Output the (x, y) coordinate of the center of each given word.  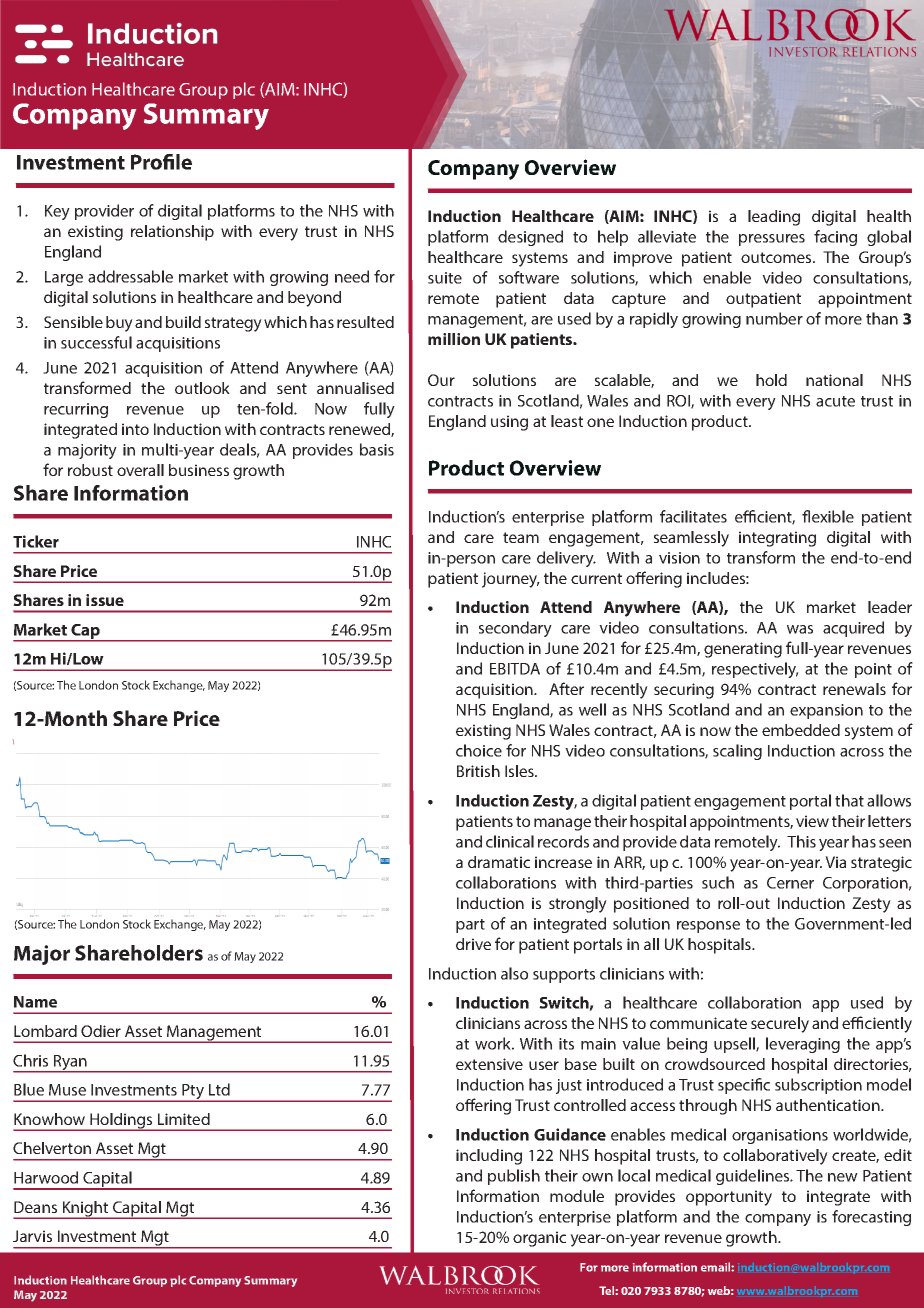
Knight (85, 1210)
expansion (826, 711)
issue (105, 600)
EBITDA (515, 669)
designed (530, 238)
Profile (161, 162)
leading (774, 218)
